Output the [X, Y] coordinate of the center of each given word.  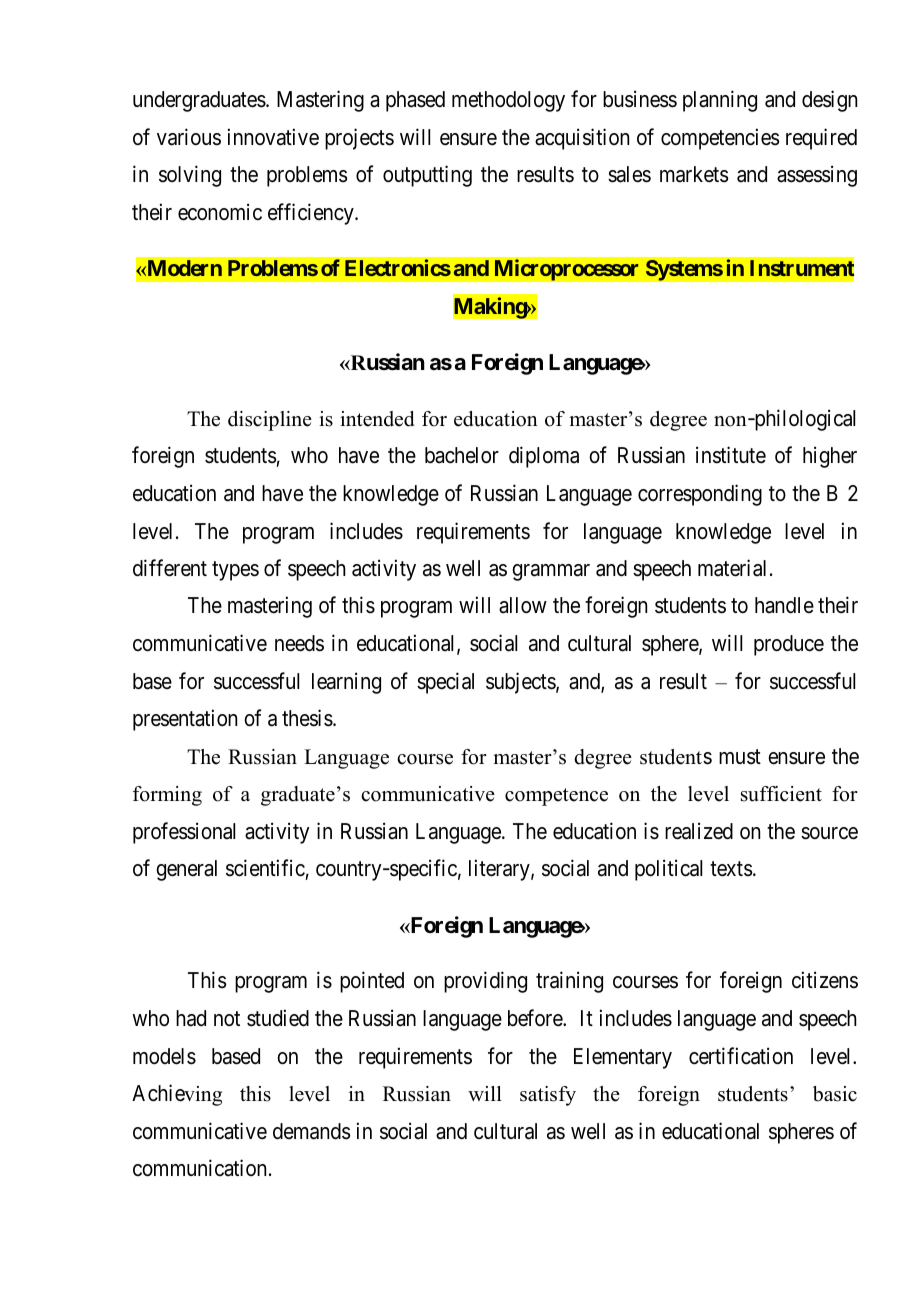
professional [184, 833]
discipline [270, 421]
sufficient [781, 794]
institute [731, 455]
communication [199, 1168]
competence [556, 797]
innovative [273, 137]
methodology [508, 101]
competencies [720, 139]
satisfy [548, 1096]
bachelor [462, 455]
